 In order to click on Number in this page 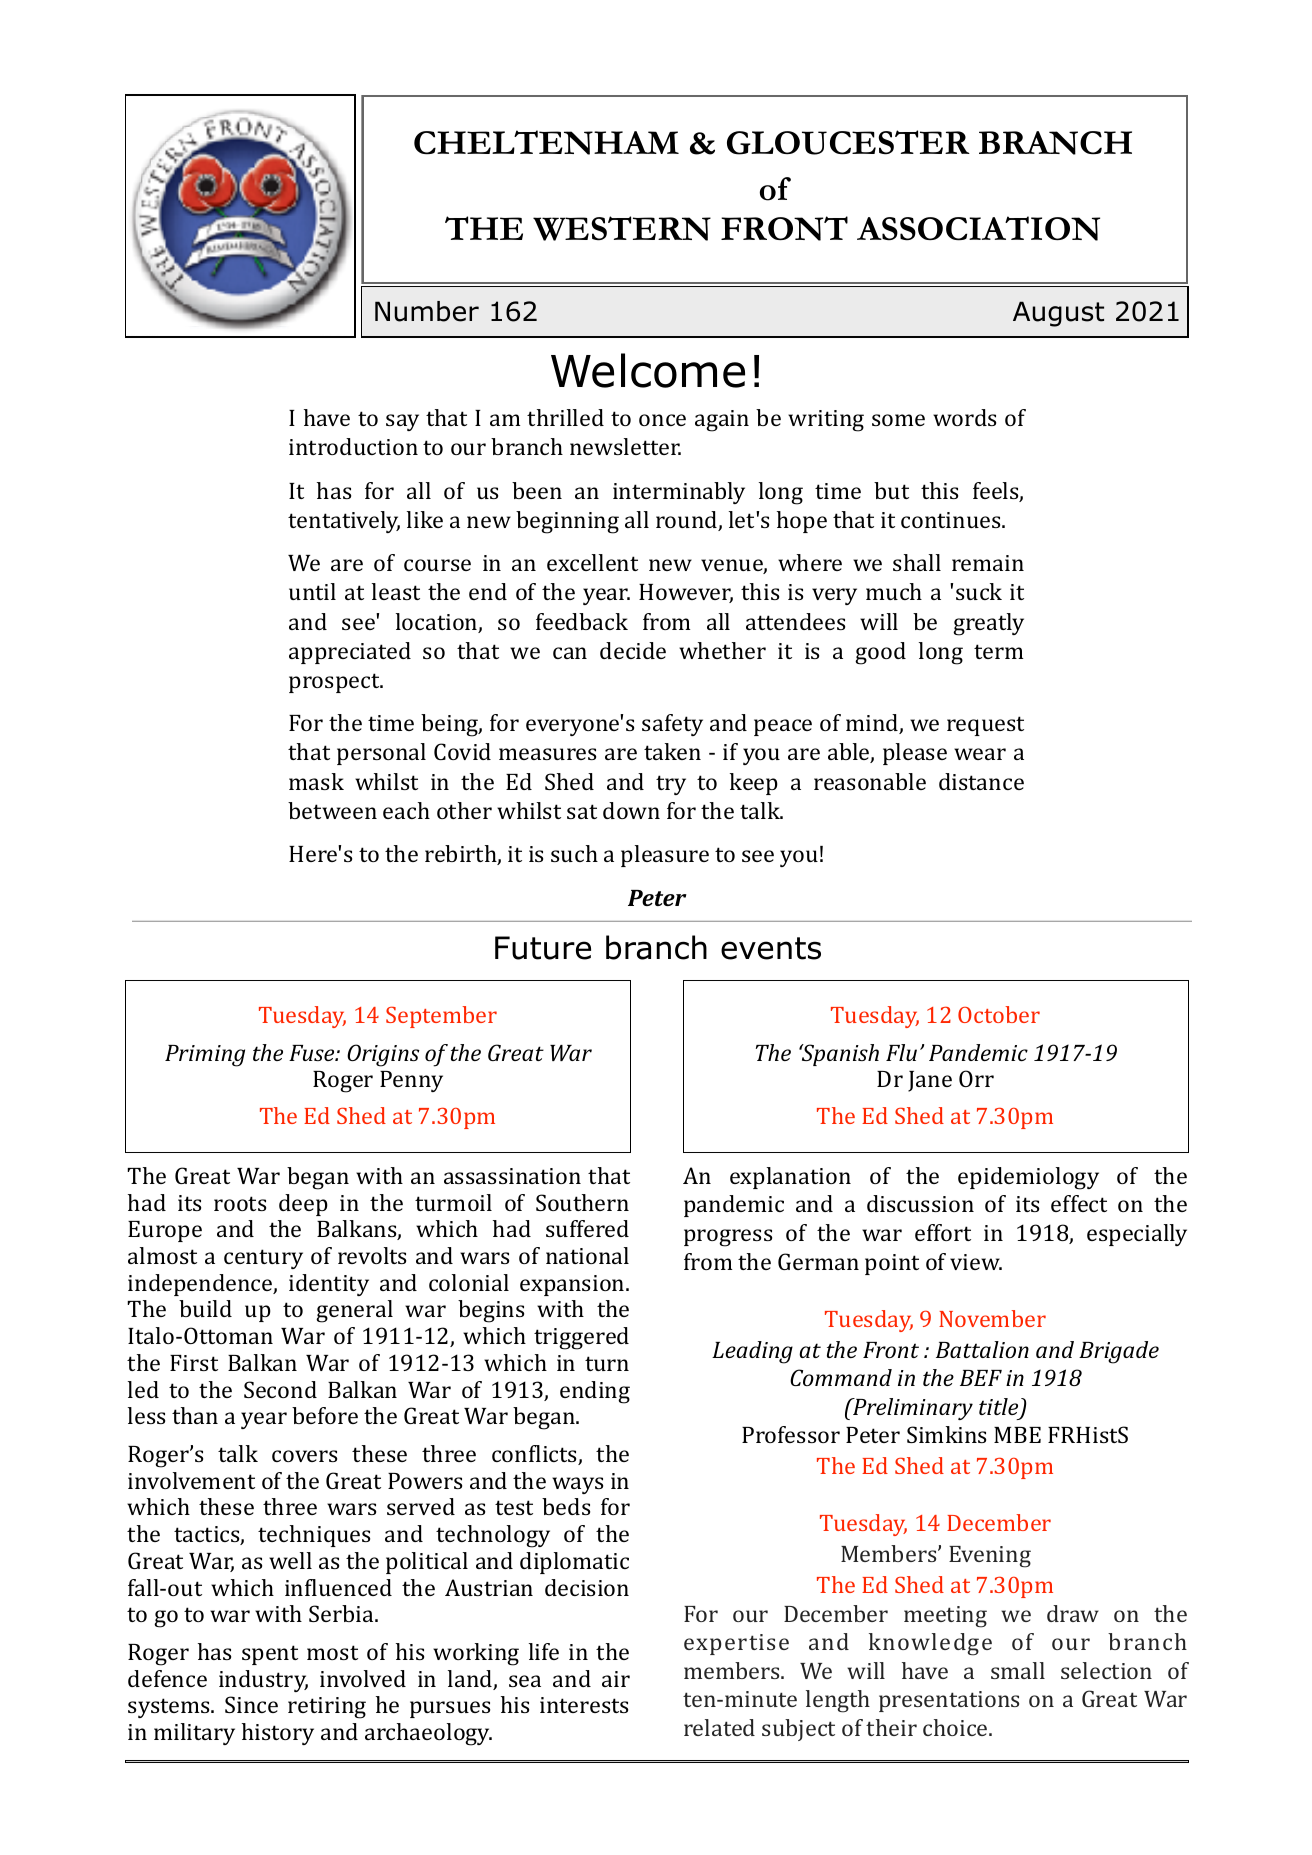, I will do `click(427, 311)`.
